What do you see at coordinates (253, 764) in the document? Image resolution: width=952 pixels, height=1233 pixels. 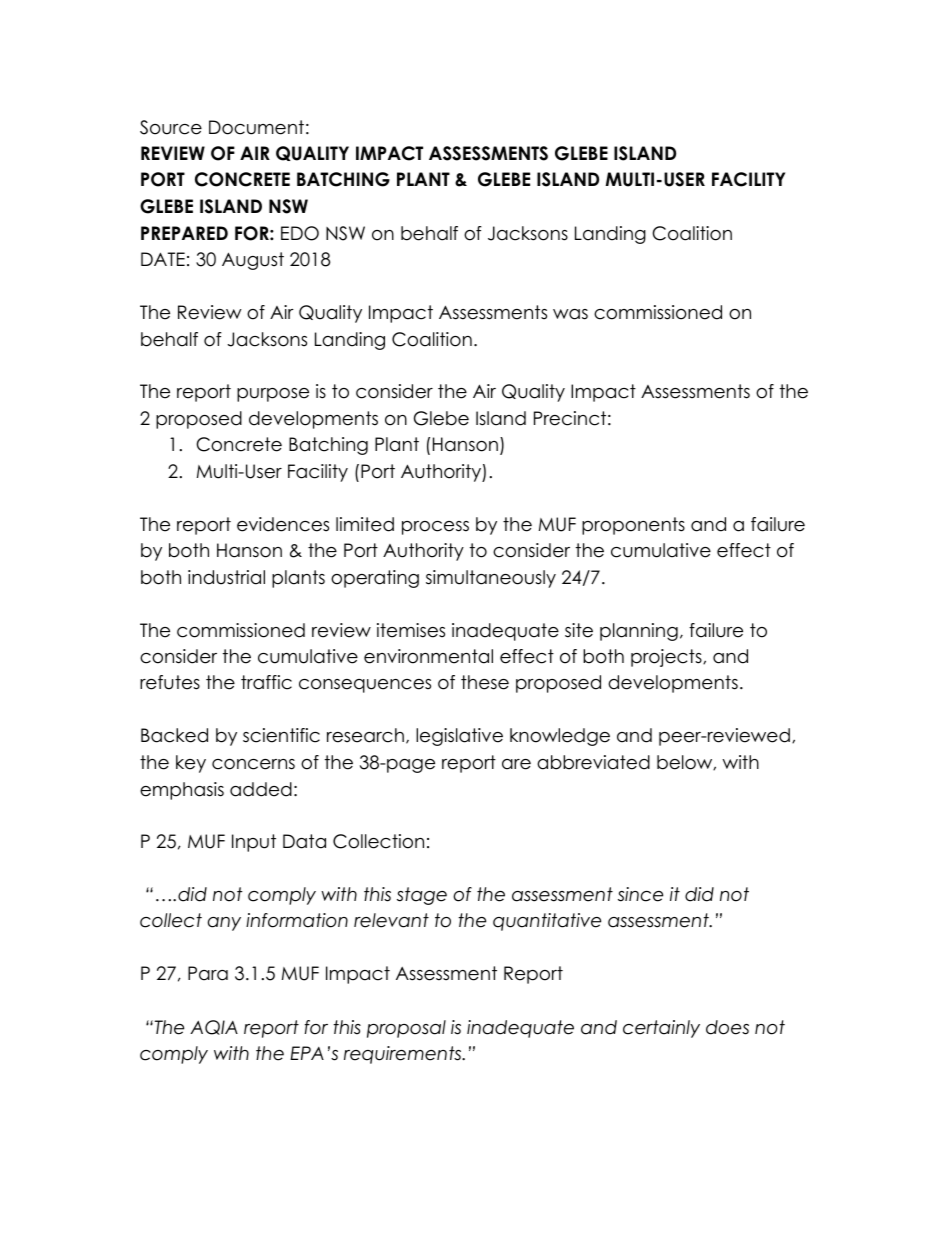 I see `concerns` at bounding box center [253, 764].
